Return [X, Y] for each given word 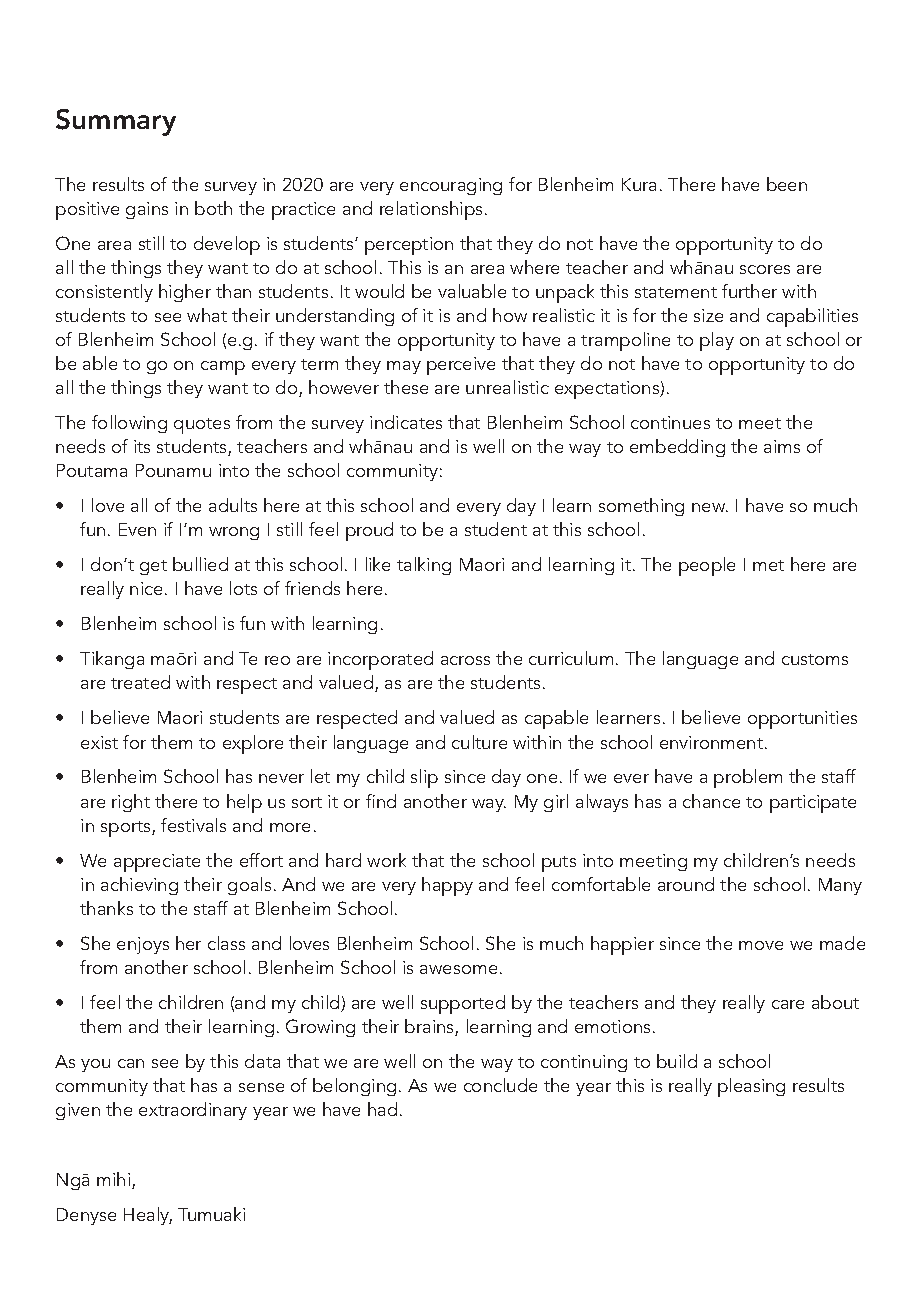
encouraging [451, 186]
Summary [116, 122]
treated [140, 682]
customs [815, 659]
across [465, 660]
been [787, 184]
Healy [148, 1216]
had [382, 1109]
